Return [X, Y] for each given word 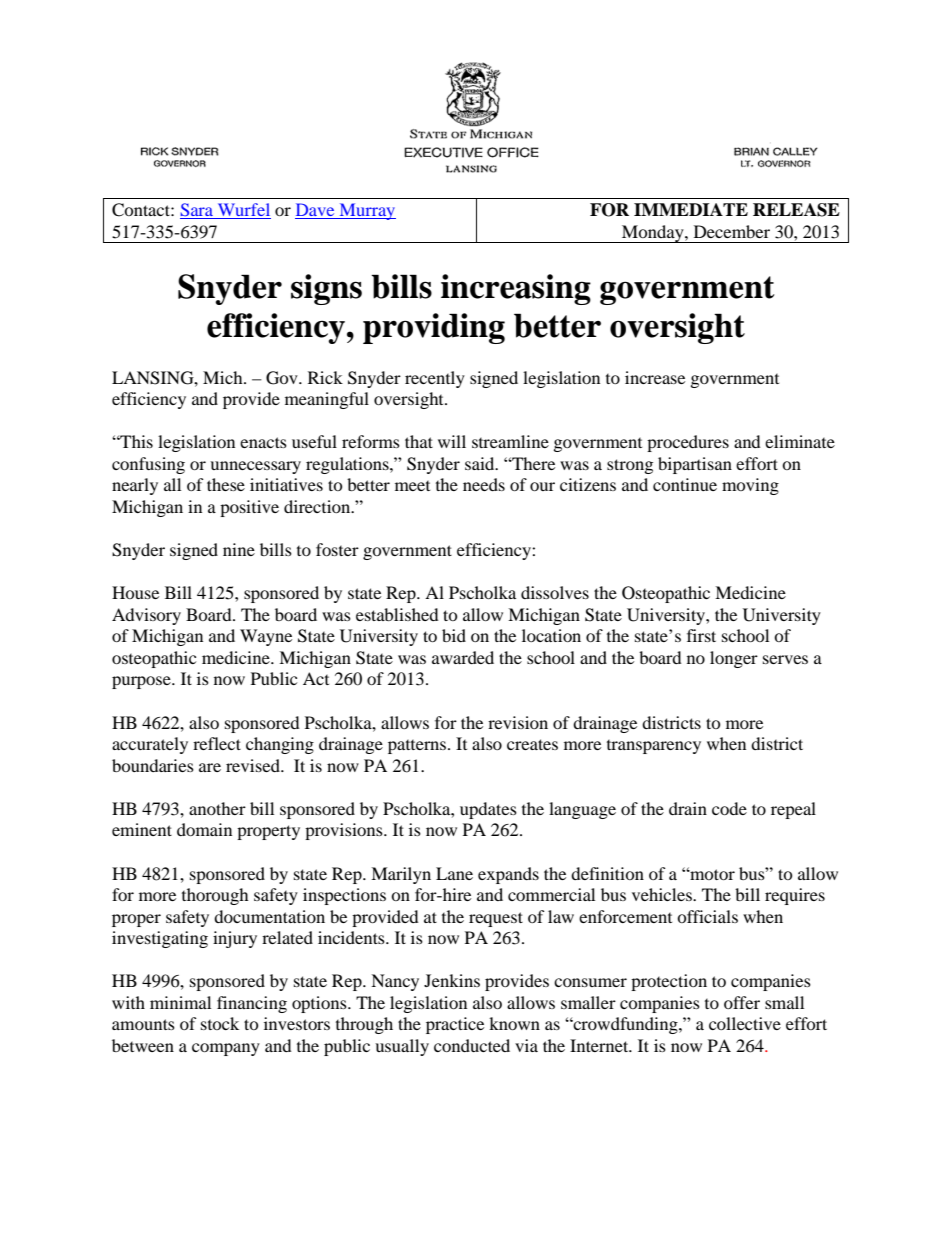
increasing [516, 289]
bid [454, 635]
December [732, 231]
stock [220, 1023]
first [701, 635]
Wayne [266, 637]
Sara [197, 211]
